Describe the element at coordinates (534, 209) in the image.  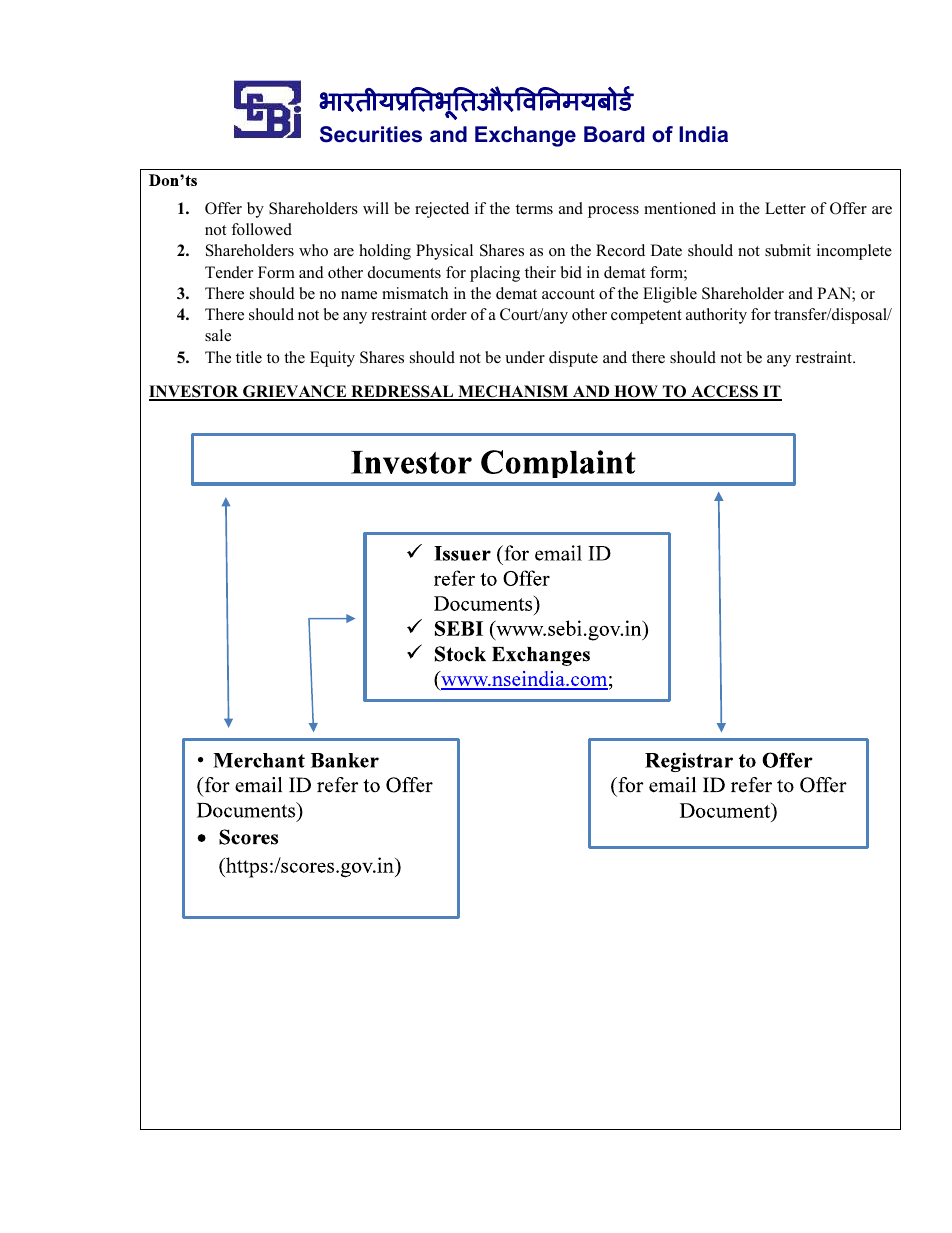
I see `terms` at that location.
